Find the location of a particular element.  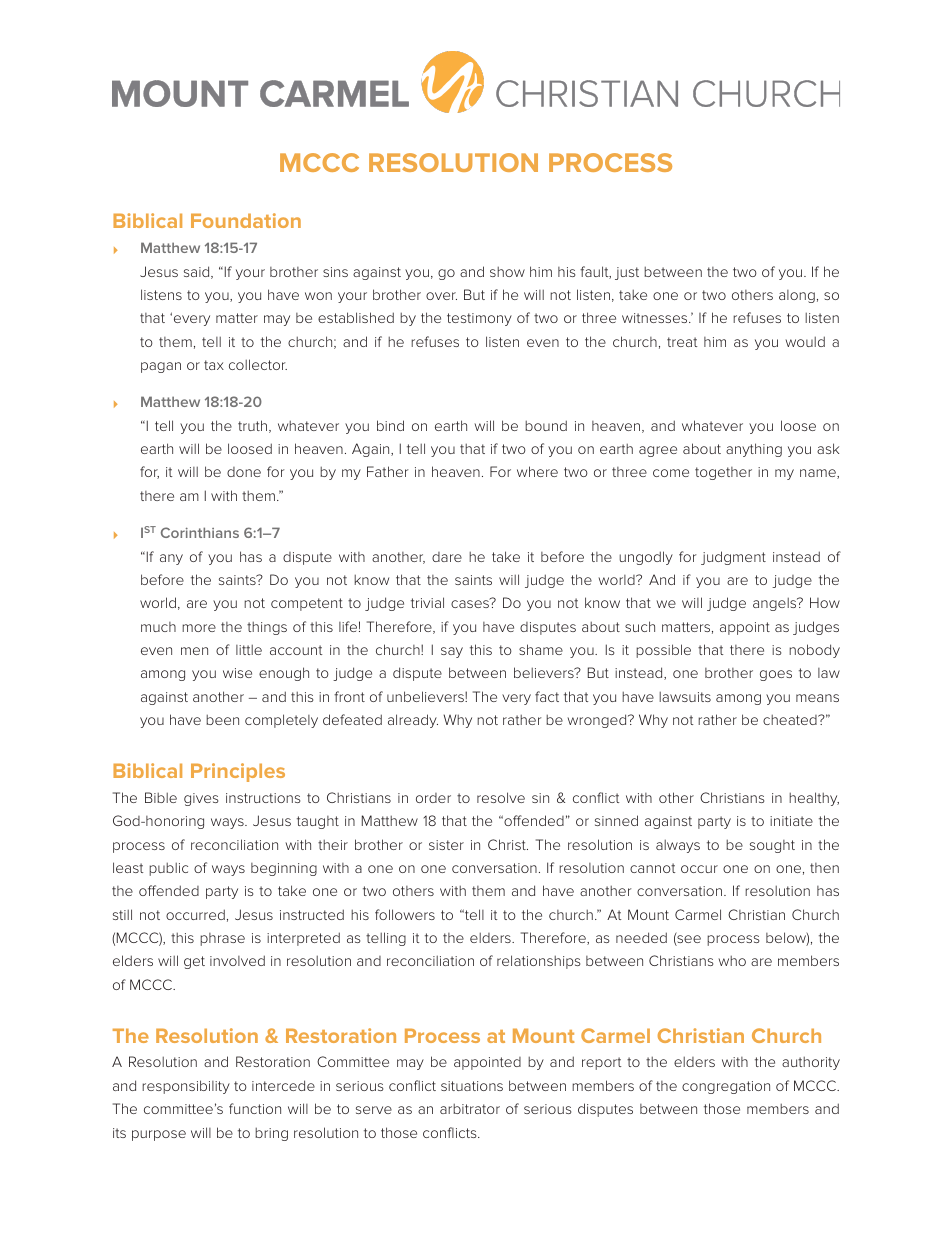

goes is located at coordinates (776, 675).
